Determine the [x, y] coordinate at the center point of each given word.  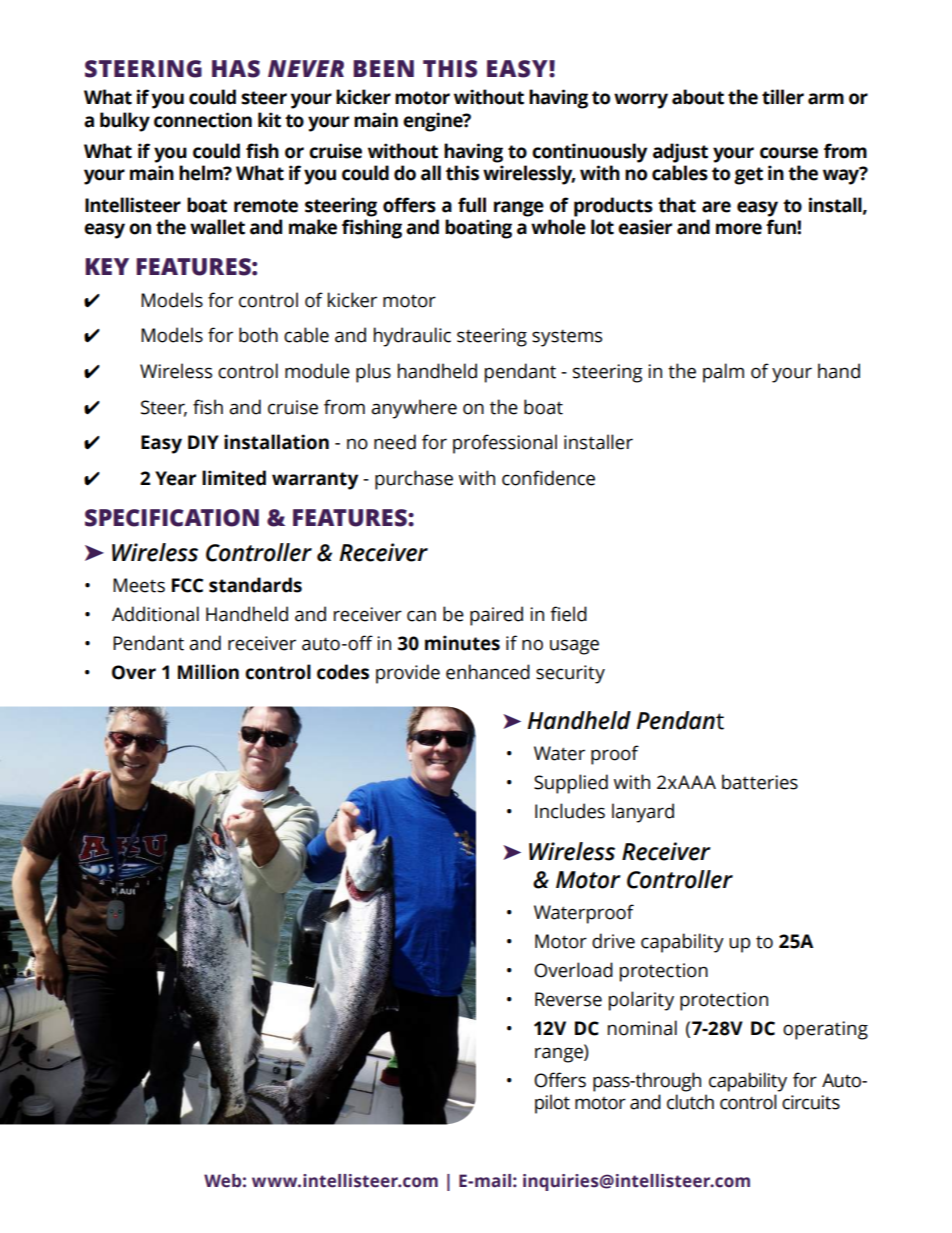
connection [203, 120]
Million [208, 672]
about [698, 97]
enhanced [488, 672]
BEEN [383, 68]
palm [723, 373]
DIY [203, 442]
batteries [760, 782]
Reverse [568, 999]
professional [505, 444]
